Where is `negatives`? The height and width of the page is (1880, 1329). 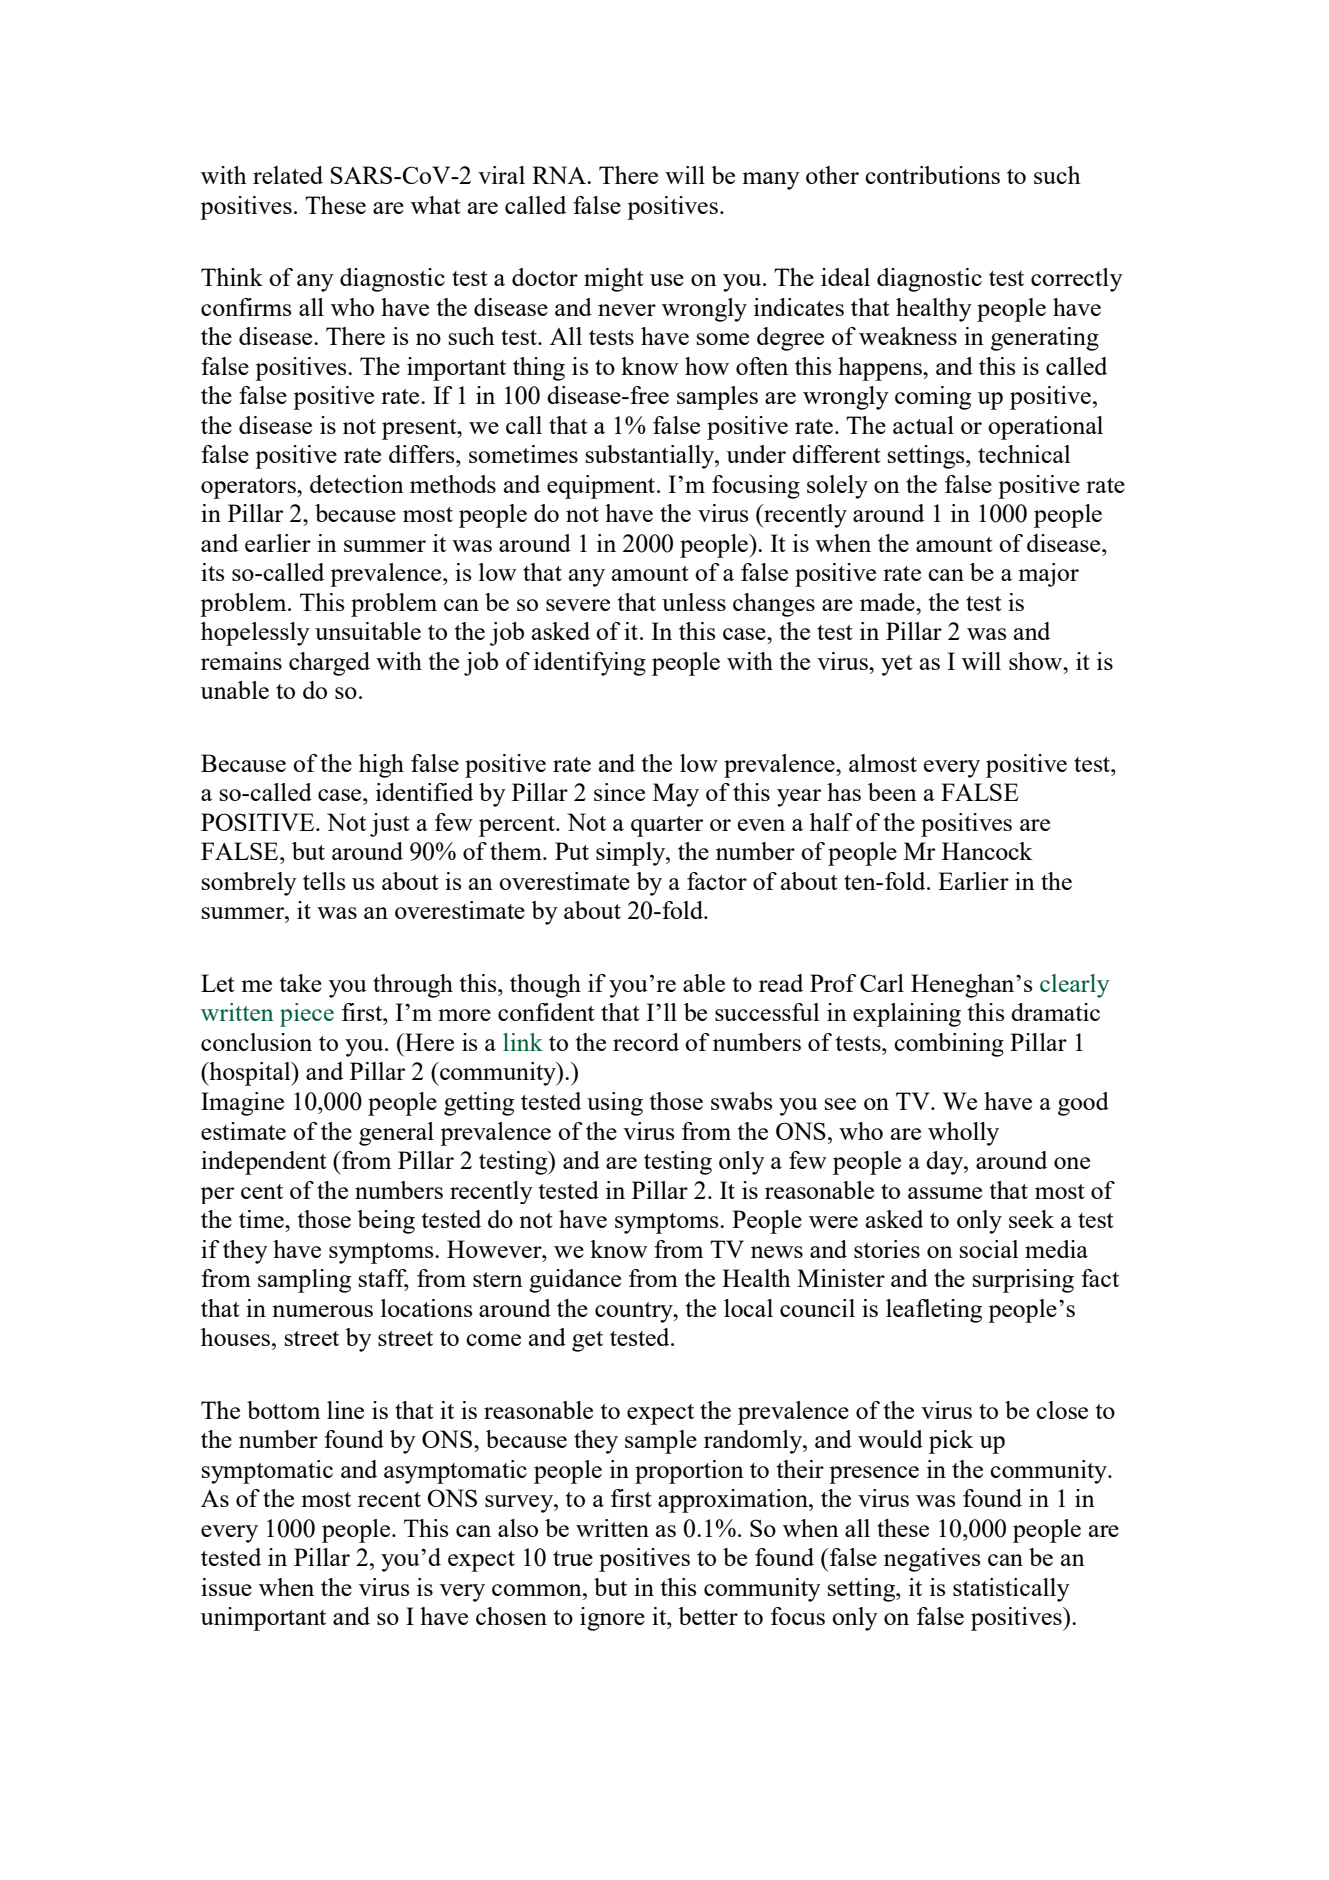 negatives is located at coordinates (932, 1560).
